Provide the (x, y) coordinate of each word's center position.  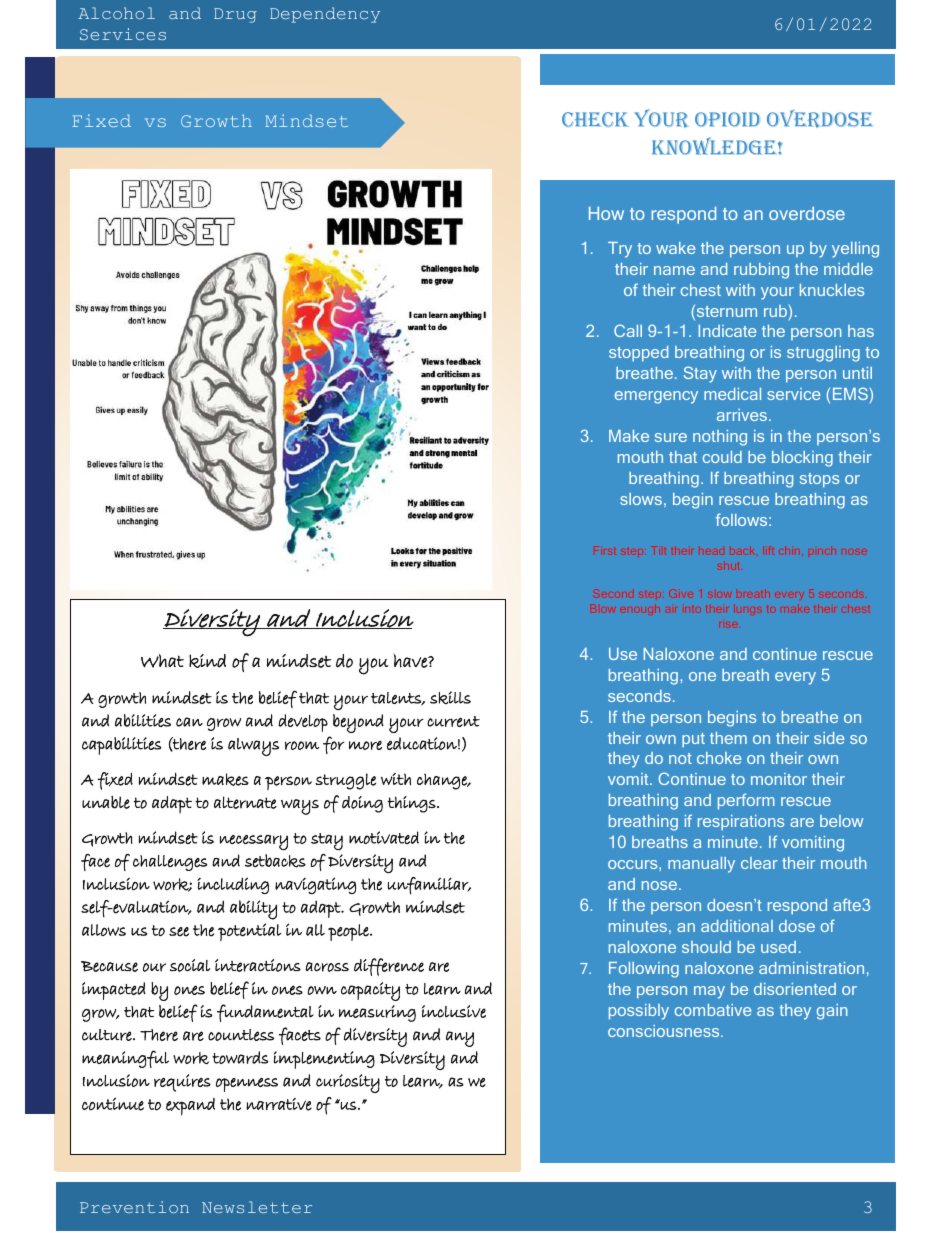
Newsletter (257, 1207)
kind (207, 661)
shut (729, 565)
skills (450, 697)
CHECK (595, 119)
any (460, 1039)
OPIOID (727, 119)
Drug (235, 15)
